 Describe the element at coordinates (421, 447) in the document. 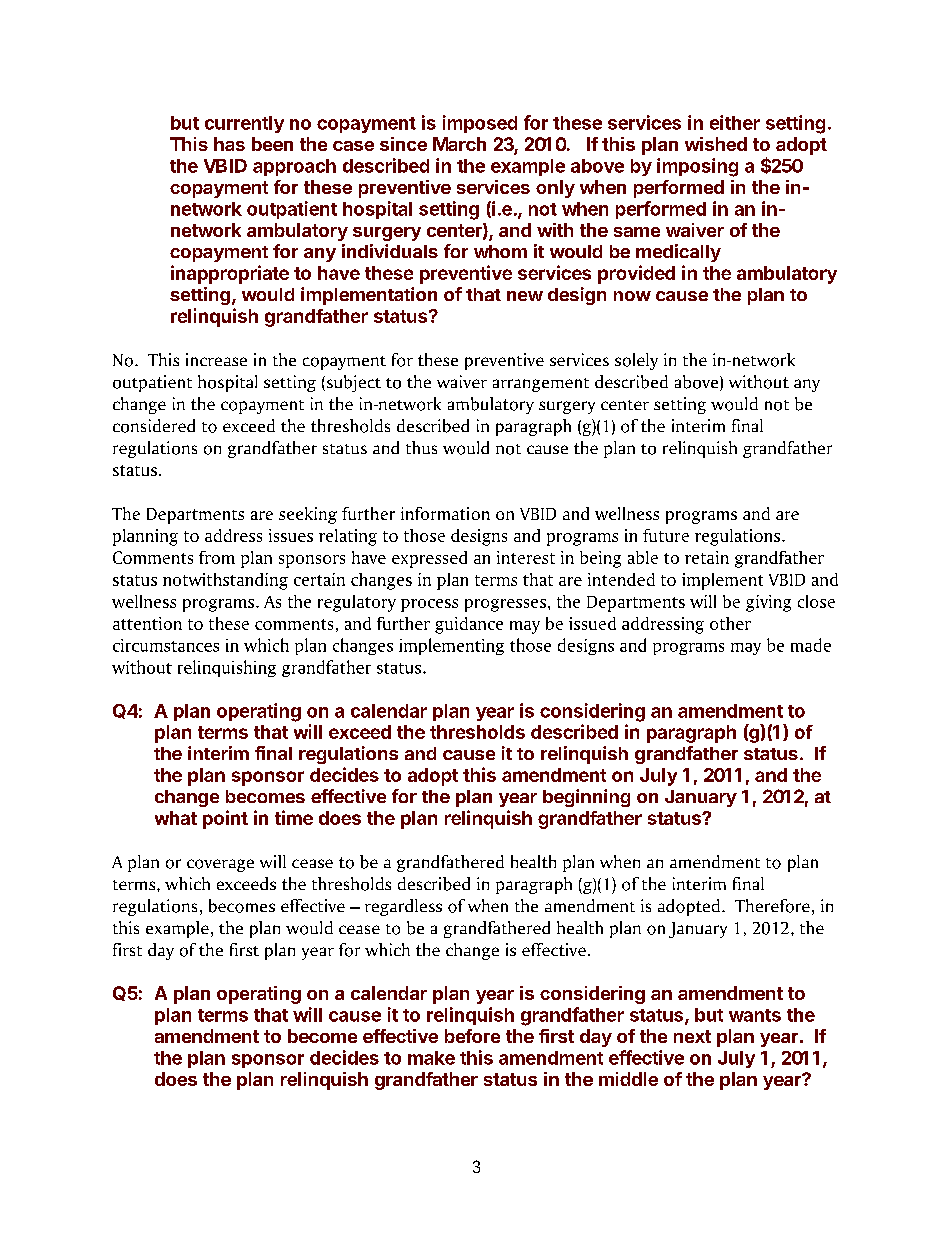

I see `thus` at that location.
